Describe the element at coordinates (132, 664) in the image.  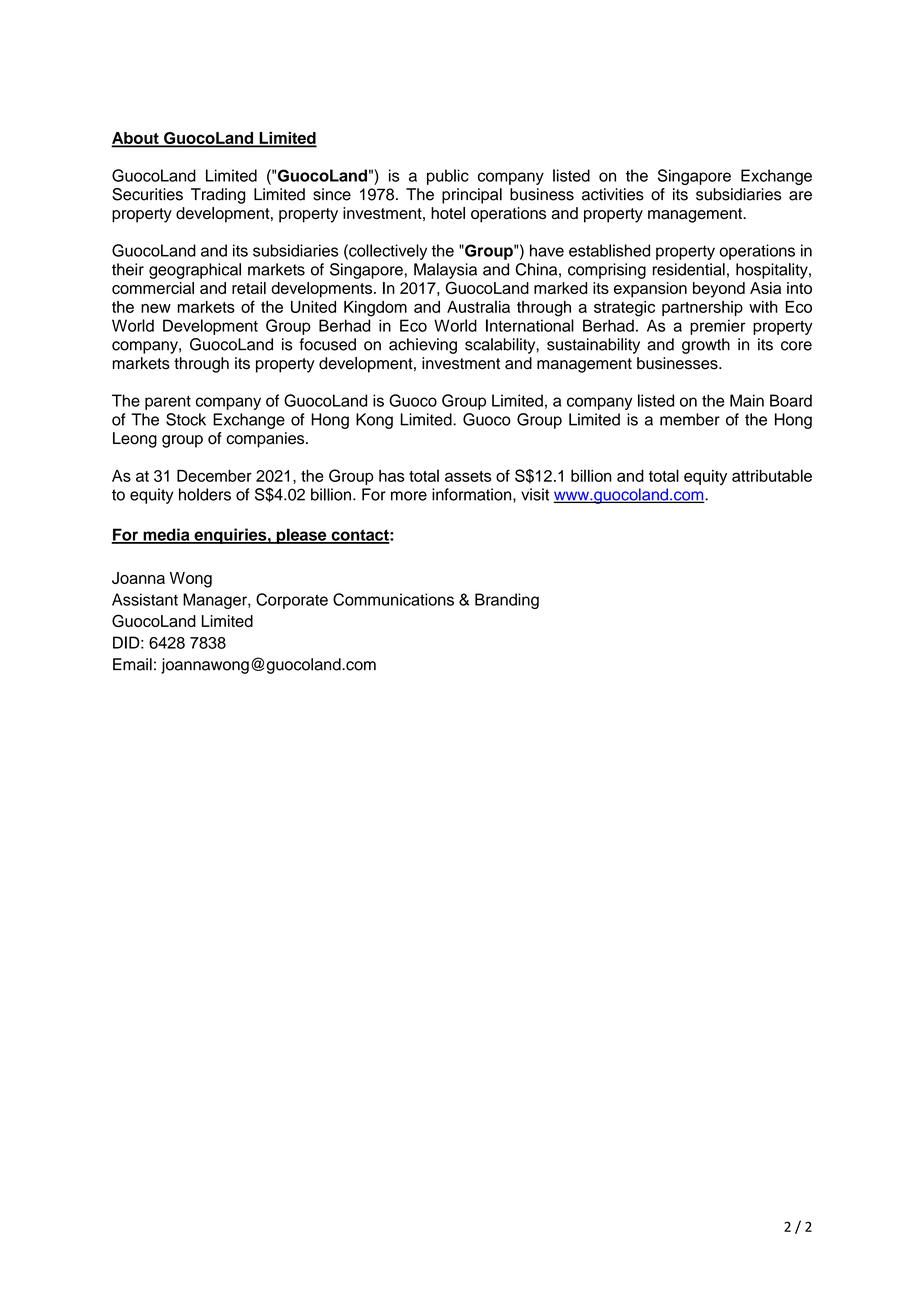
I see `Email` at that location.
